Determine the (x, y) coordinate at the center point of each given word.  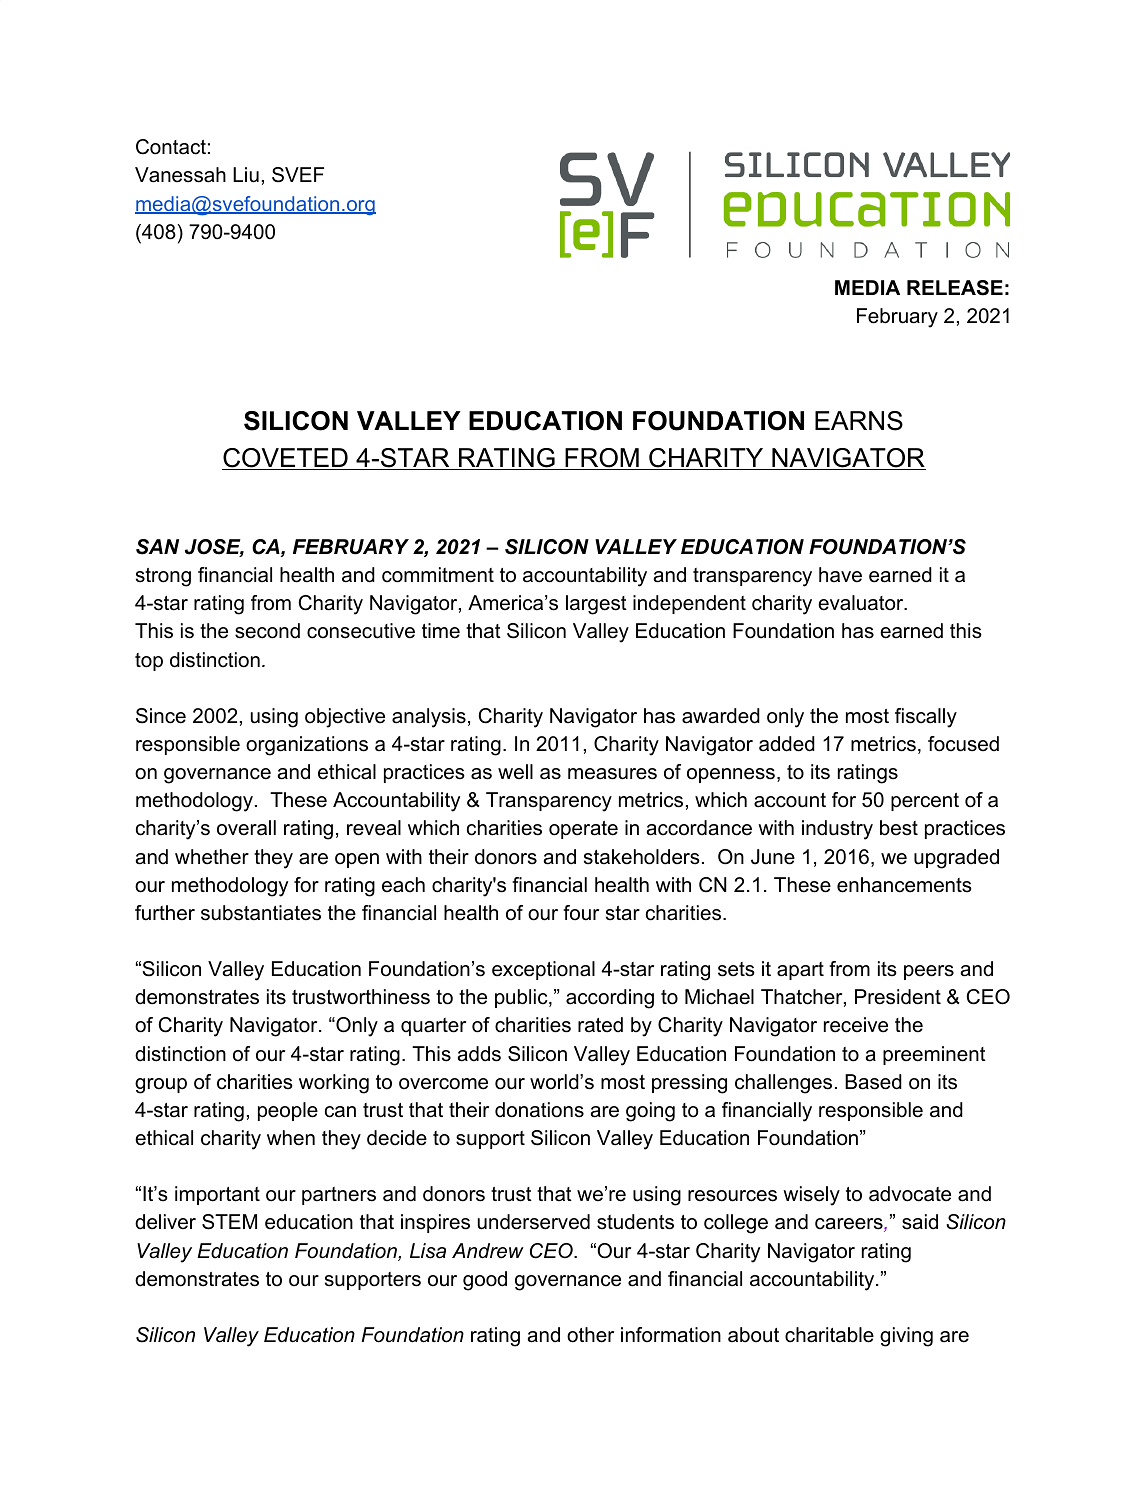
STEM (229, 1222)
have (840, 575)
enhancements (904, 885)
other (590, 1335)
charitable (829, 1335)
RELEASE (955, 288)
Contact (171, 147)
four (581, 913)
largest (596, 605)
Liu (246, 175)
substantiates (261, 913)
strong (163, 577)
